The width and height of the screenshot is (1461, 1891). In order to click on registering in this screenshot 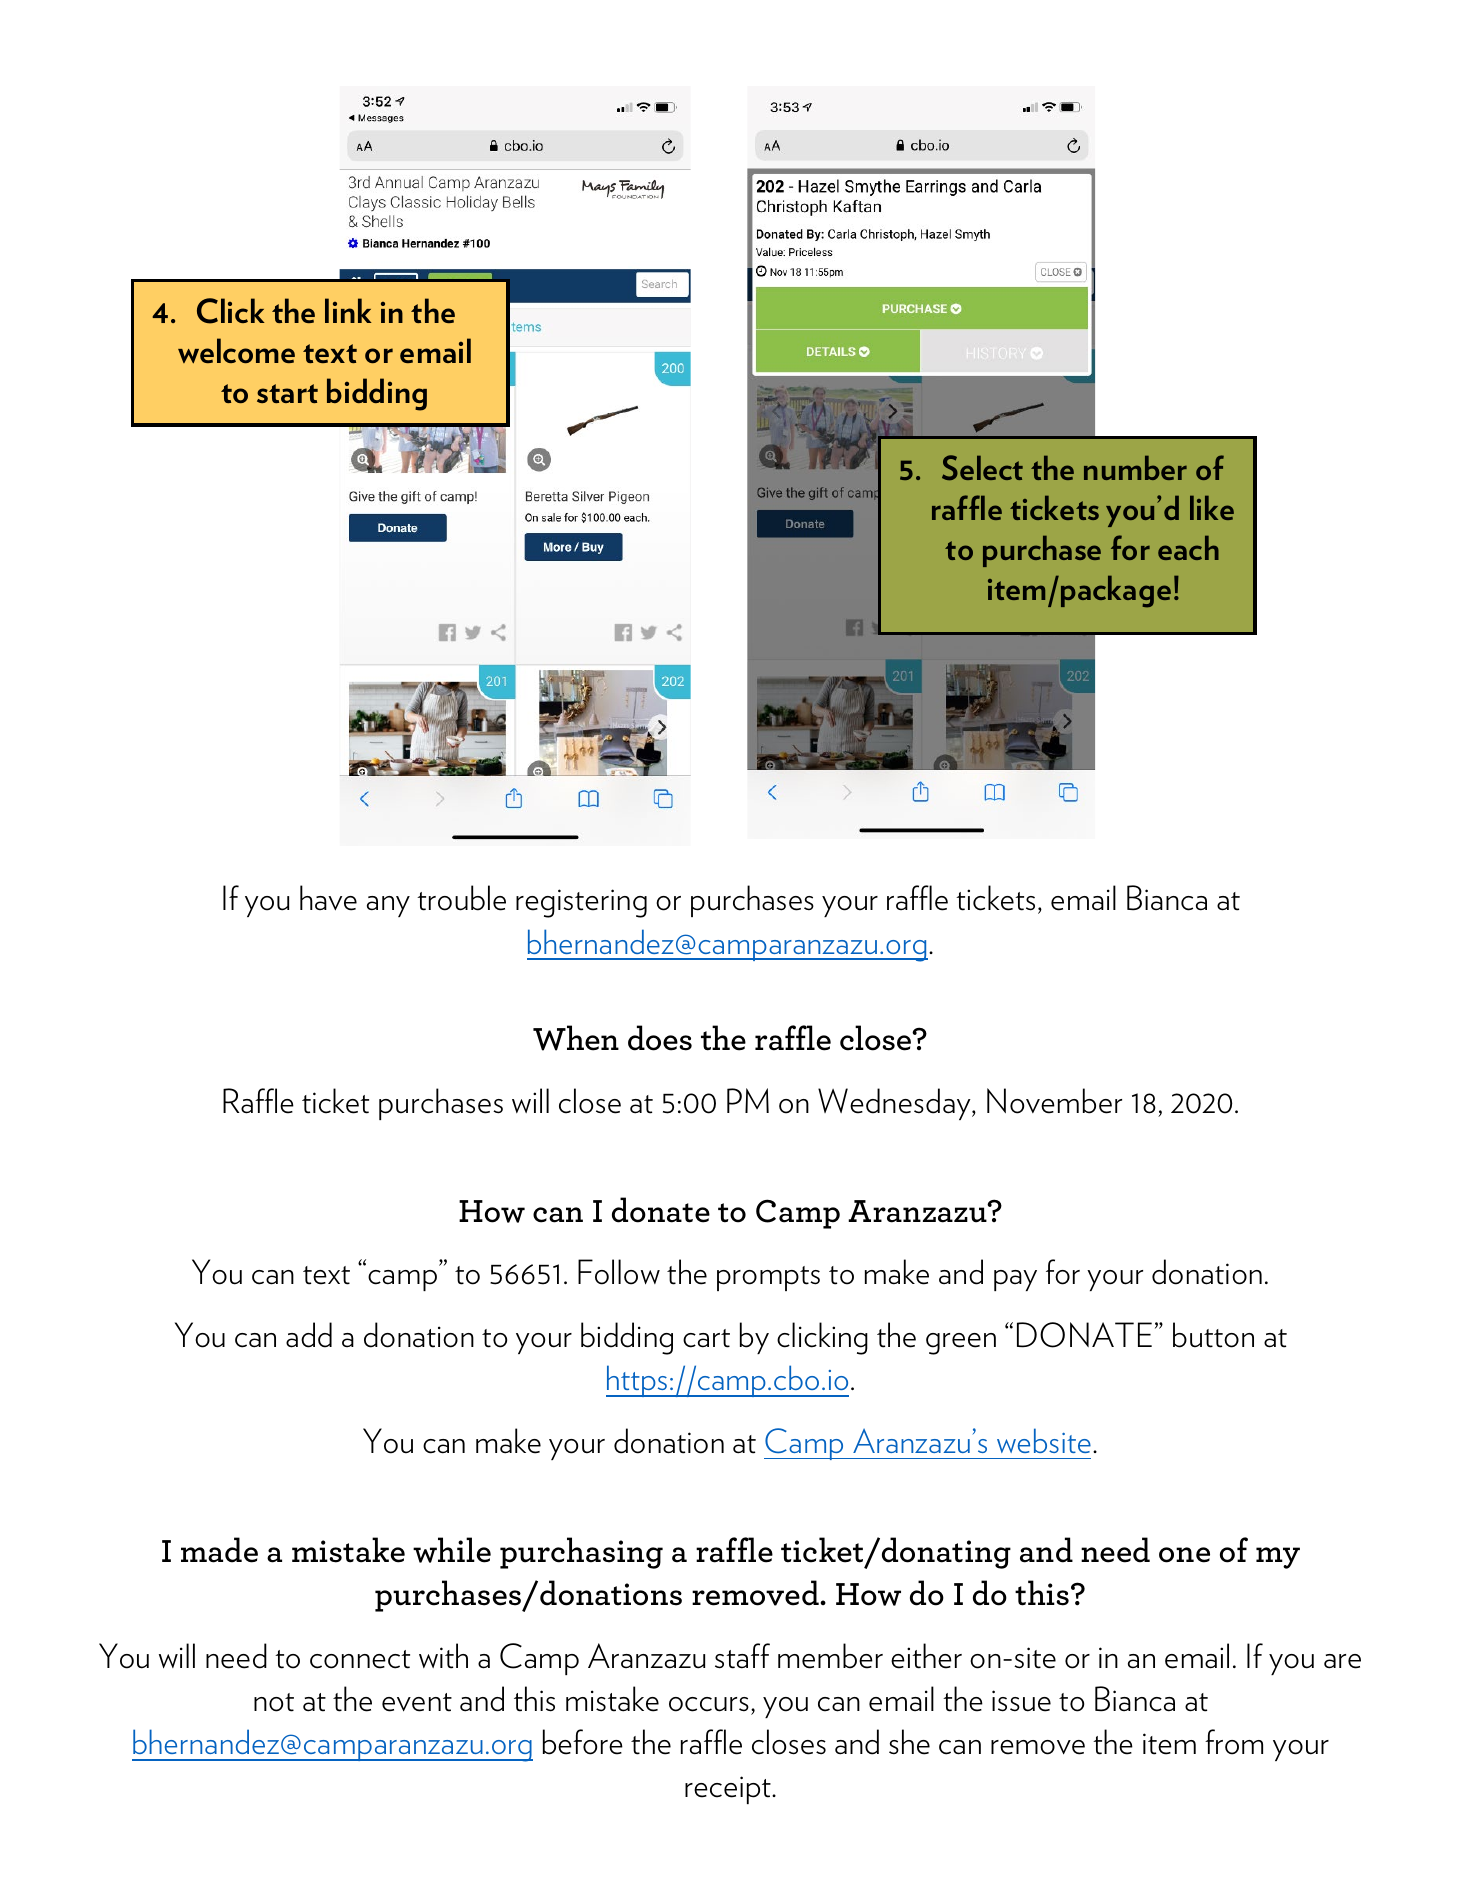, I will do `click(581, 903)`.
